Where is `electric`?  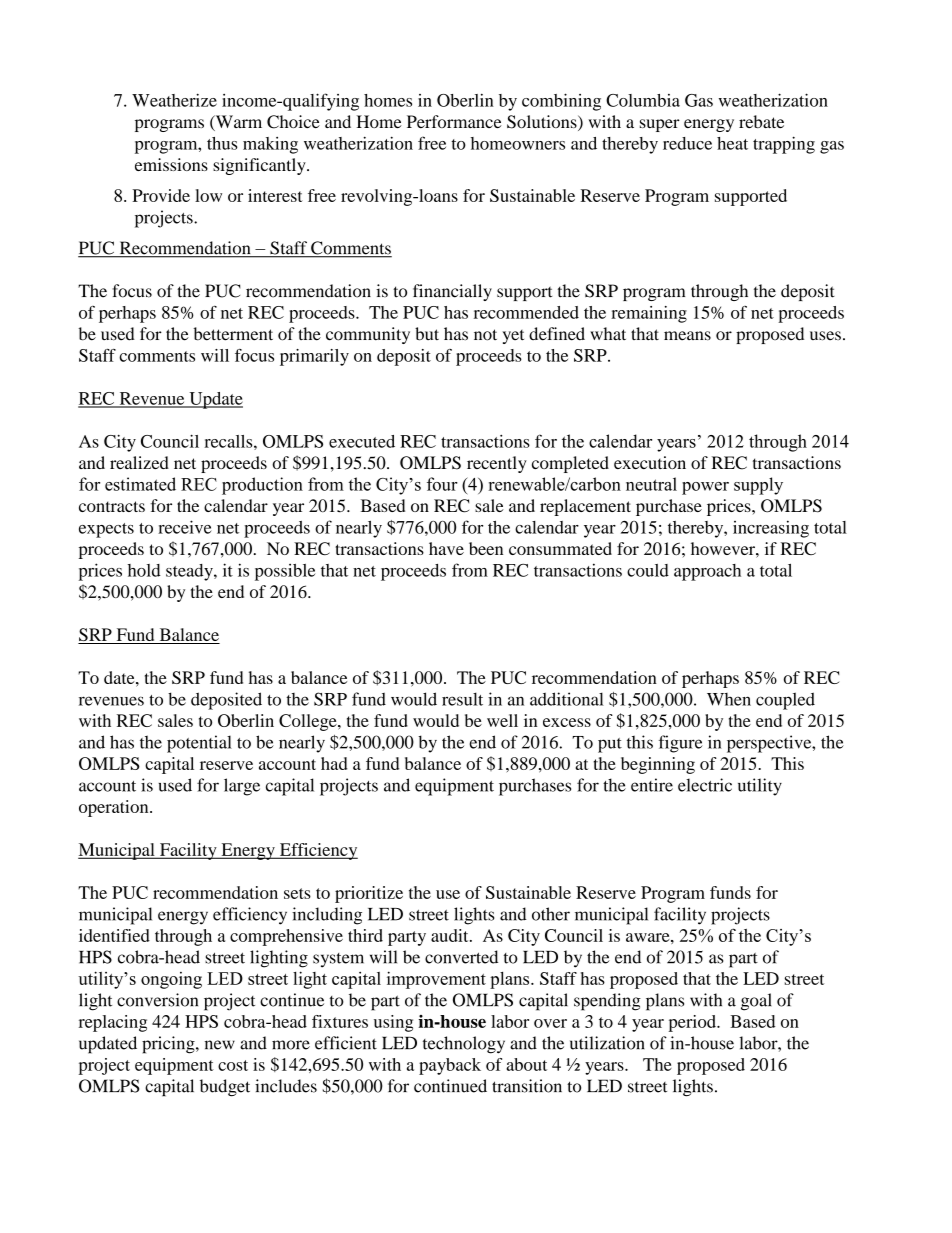 electric is located at coordinates (705, 785).
